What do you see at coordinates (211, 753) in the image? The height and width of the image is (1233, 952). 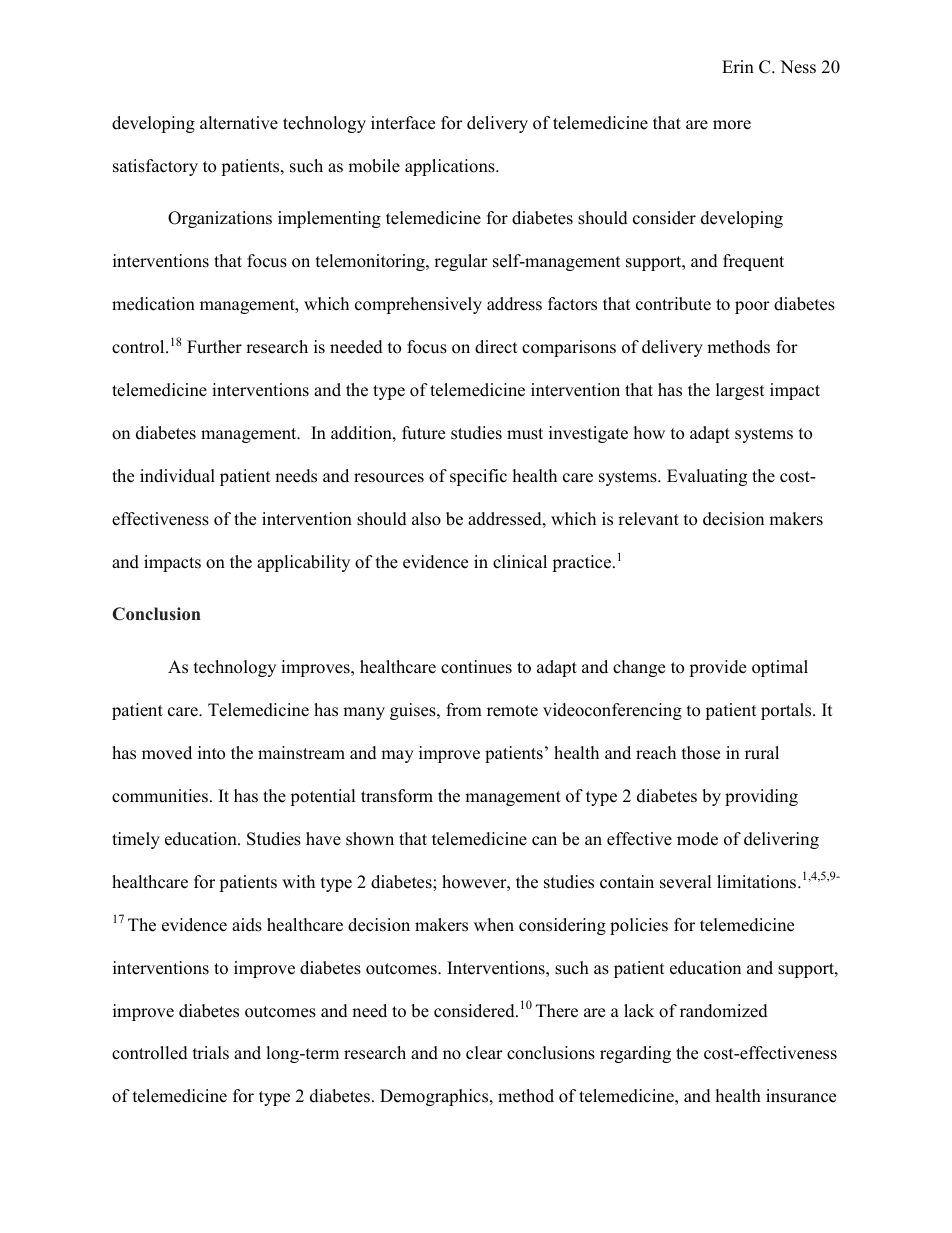 I see `into` at bounding box center [211, 753].
